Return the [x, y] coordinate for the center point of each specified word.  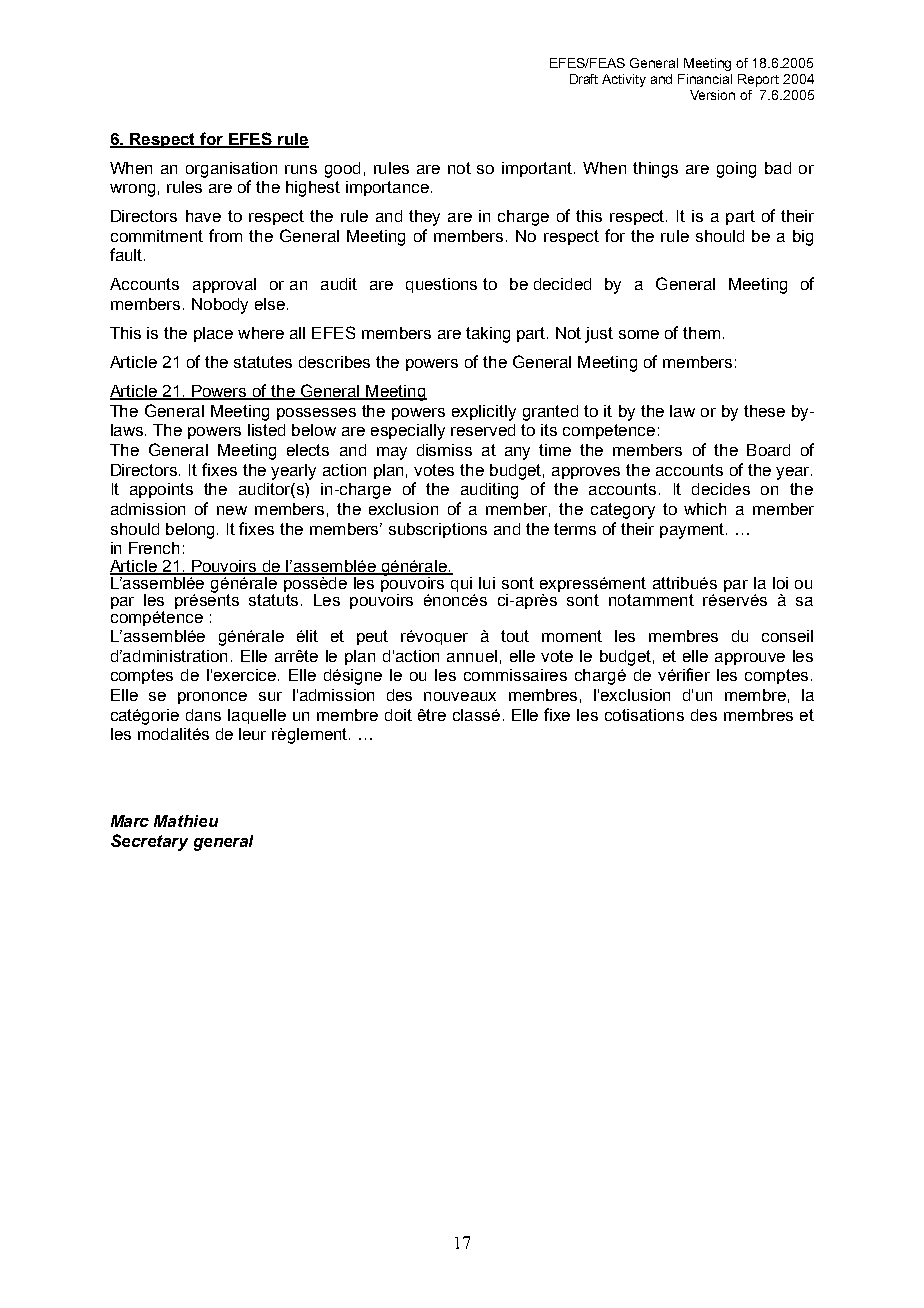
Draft [584, 79]
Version [712, 95]
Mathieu [186, 821]
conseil [787, 636]
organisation [231, 170]
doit [398, 715]
